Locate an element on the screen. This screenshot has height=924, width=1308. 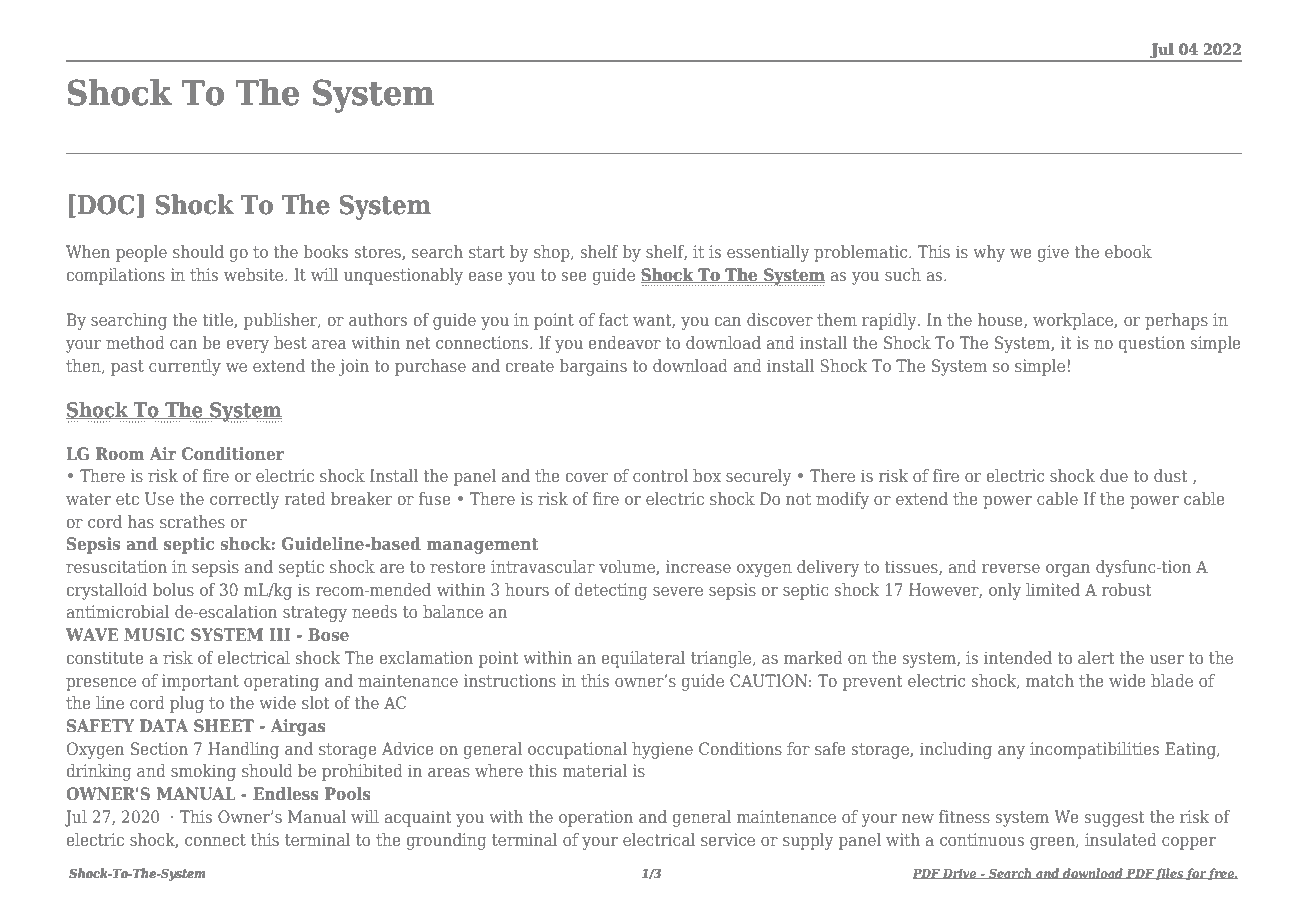
control is located at coordinates (660, 475).
